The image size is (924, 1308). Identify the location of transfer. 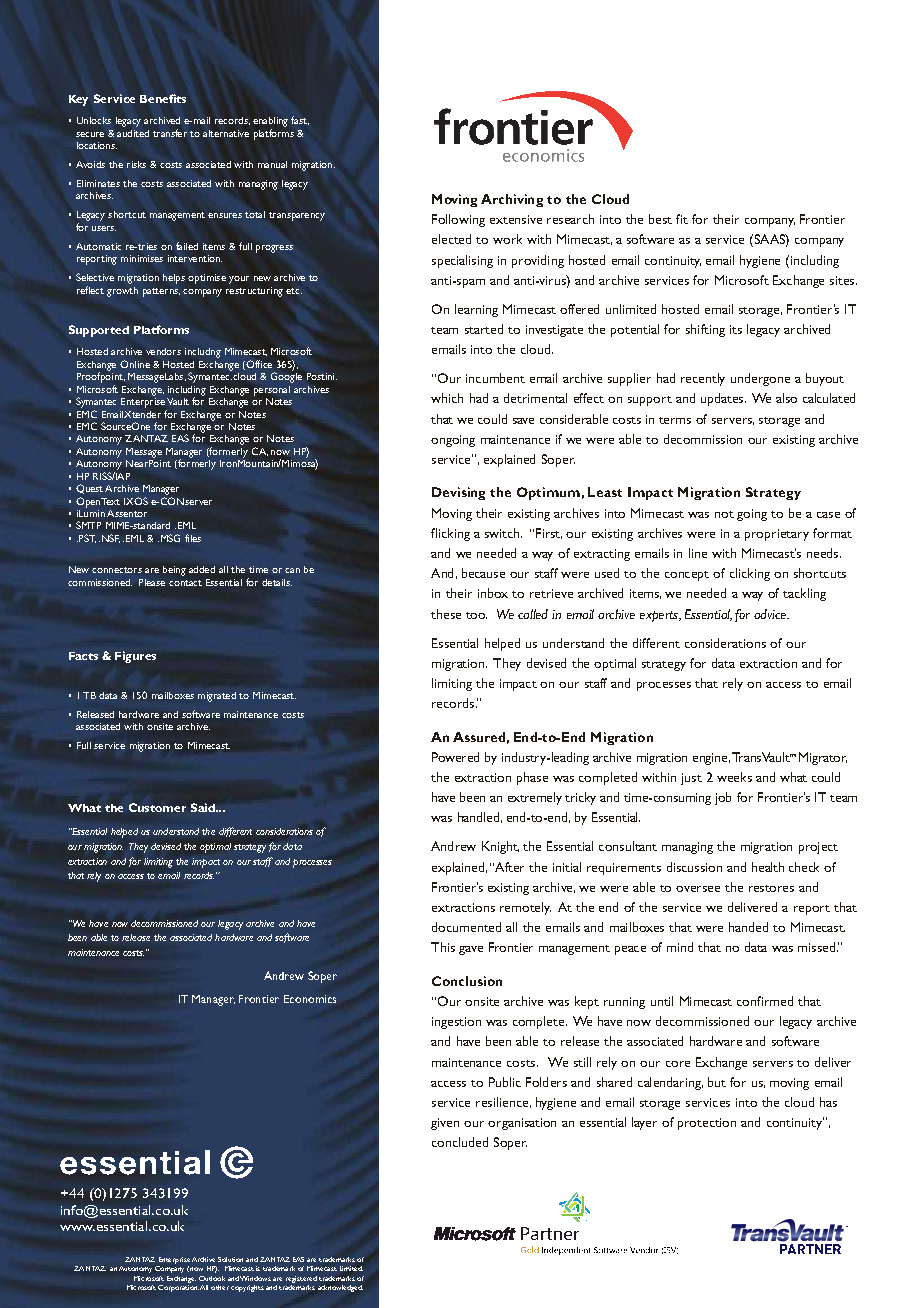
(170, 133).
